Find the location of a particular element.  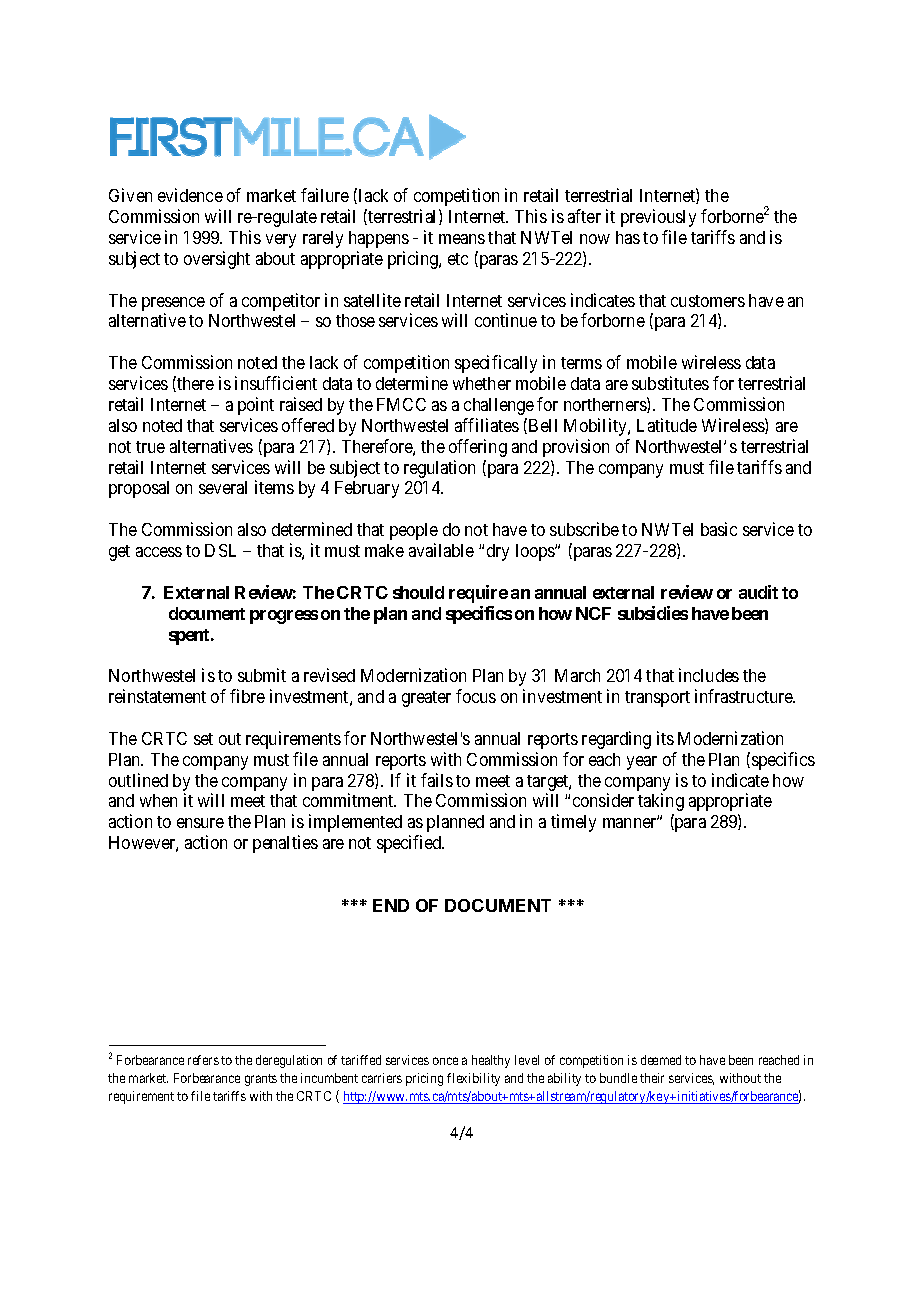

previously is located at coordinates (658, 218).
